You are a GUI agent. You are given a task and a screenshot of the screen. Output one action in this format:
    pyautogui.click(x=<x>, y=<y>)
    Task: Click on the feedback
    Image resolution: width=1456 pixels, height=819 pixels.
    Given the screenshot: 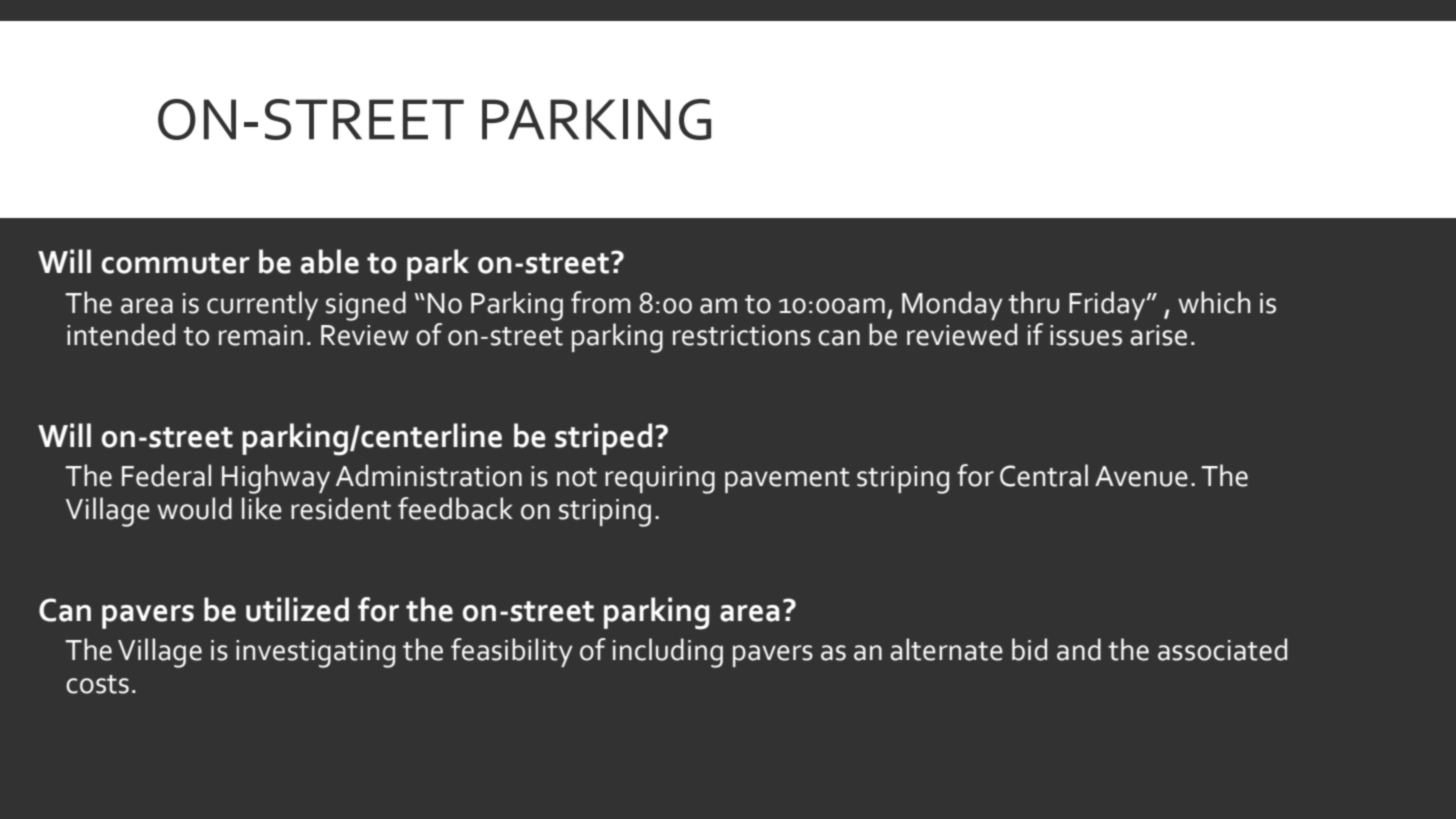 What is the action you would take?
    pyautogui.click(x=455, y=508)
